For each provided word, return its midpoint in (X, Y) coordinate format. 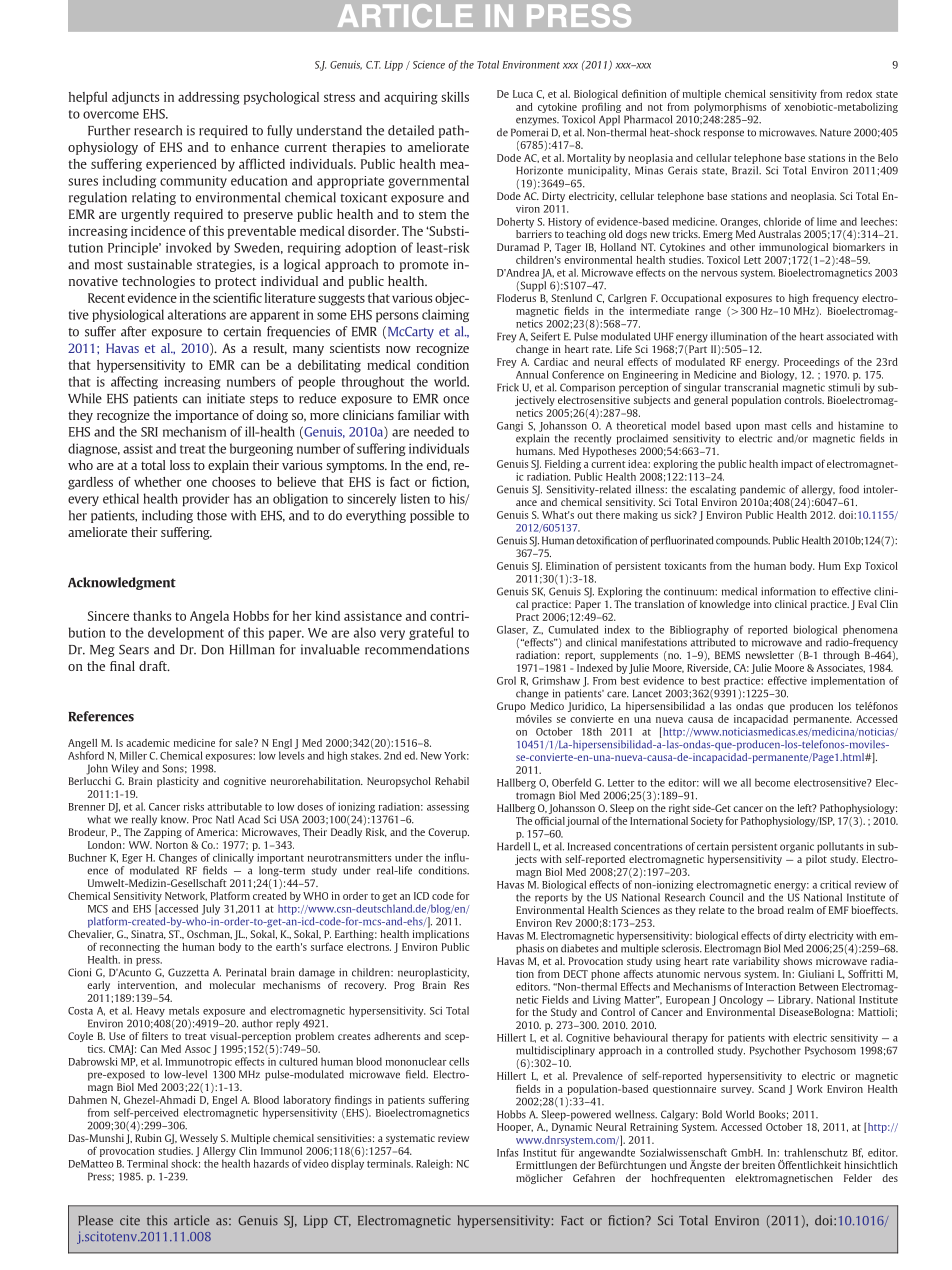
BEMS (727, 655)
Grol (506, 680)
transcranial (751, 387)
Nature (835, 132)
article (192, 1220)
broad (771, 910)
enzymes (537, 121)
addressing (209, 98)
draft (154, 666)
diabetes (579, 948)
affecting (134, 382)
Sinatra (148, 934)
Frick (508, 387)
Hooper (515, 1128)
